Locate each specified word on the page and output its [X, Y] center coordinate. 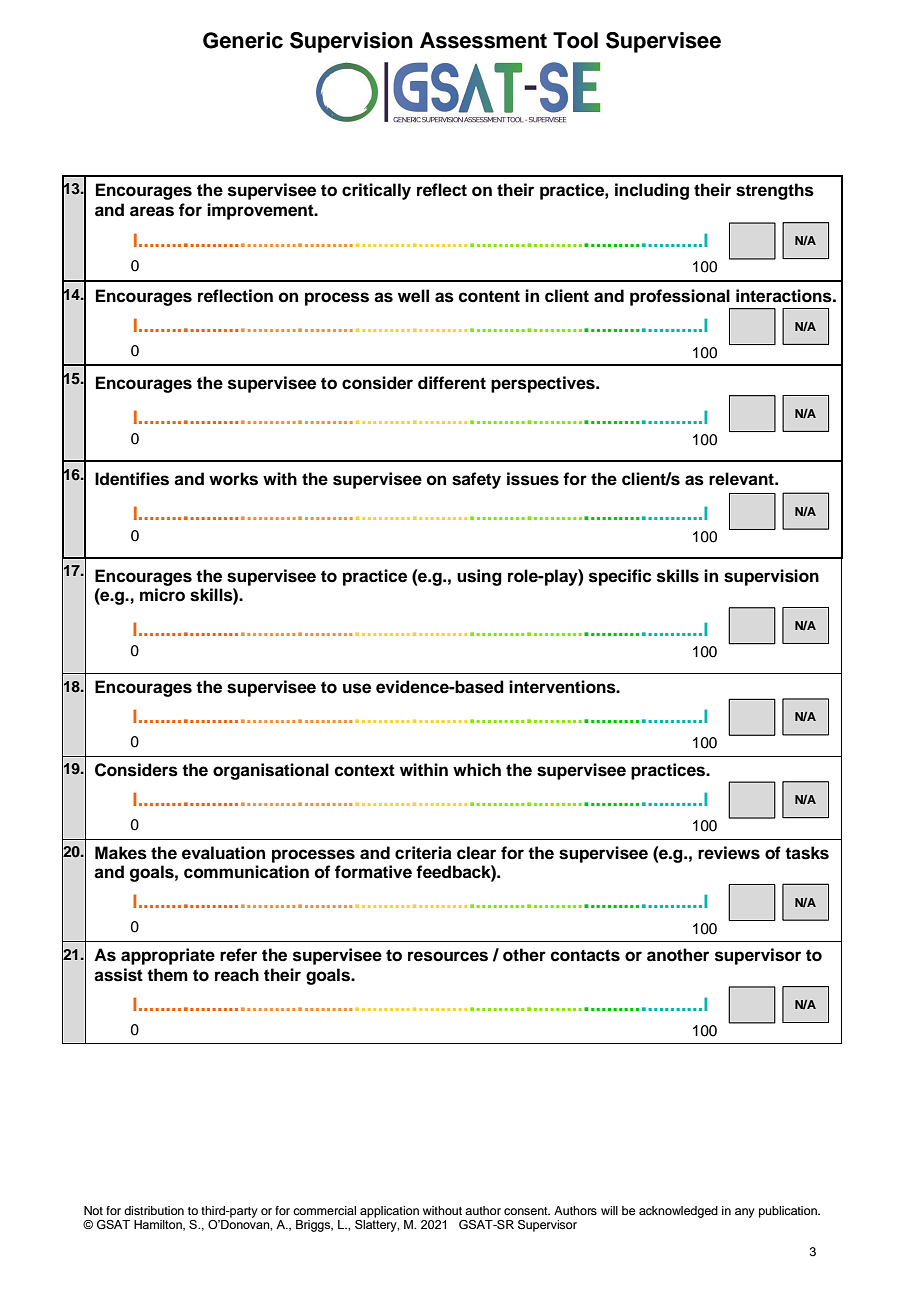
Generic [243, 40]
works [233, 479]
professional [680, 297]
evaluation [223, 853]
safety [476, 480]
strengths [775, 191]
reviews [729, 853]
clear [476, 853]
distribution [154, 1210]
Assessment [483, 40]
